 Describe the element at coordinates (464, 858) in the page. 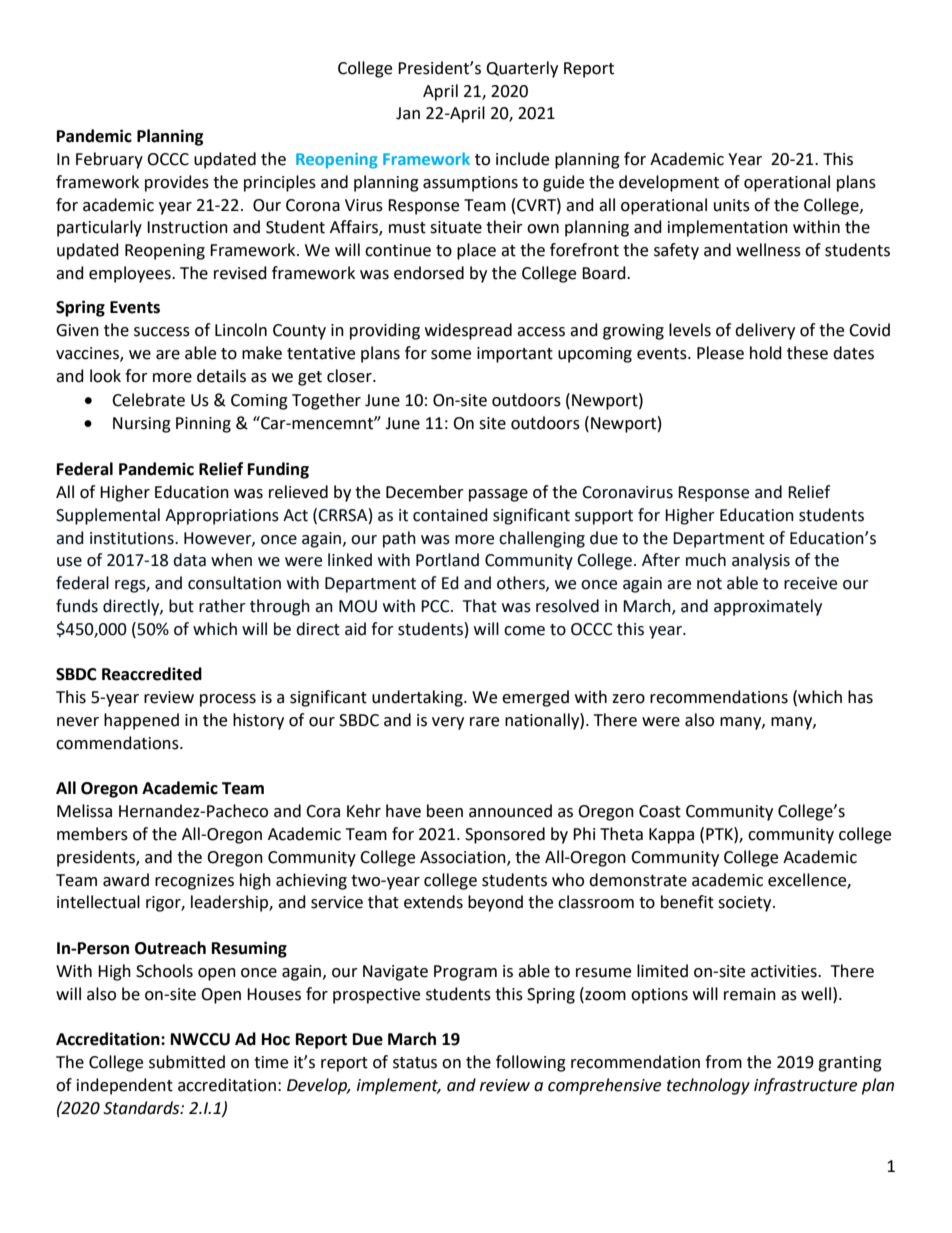

I see `Association` at that location.
